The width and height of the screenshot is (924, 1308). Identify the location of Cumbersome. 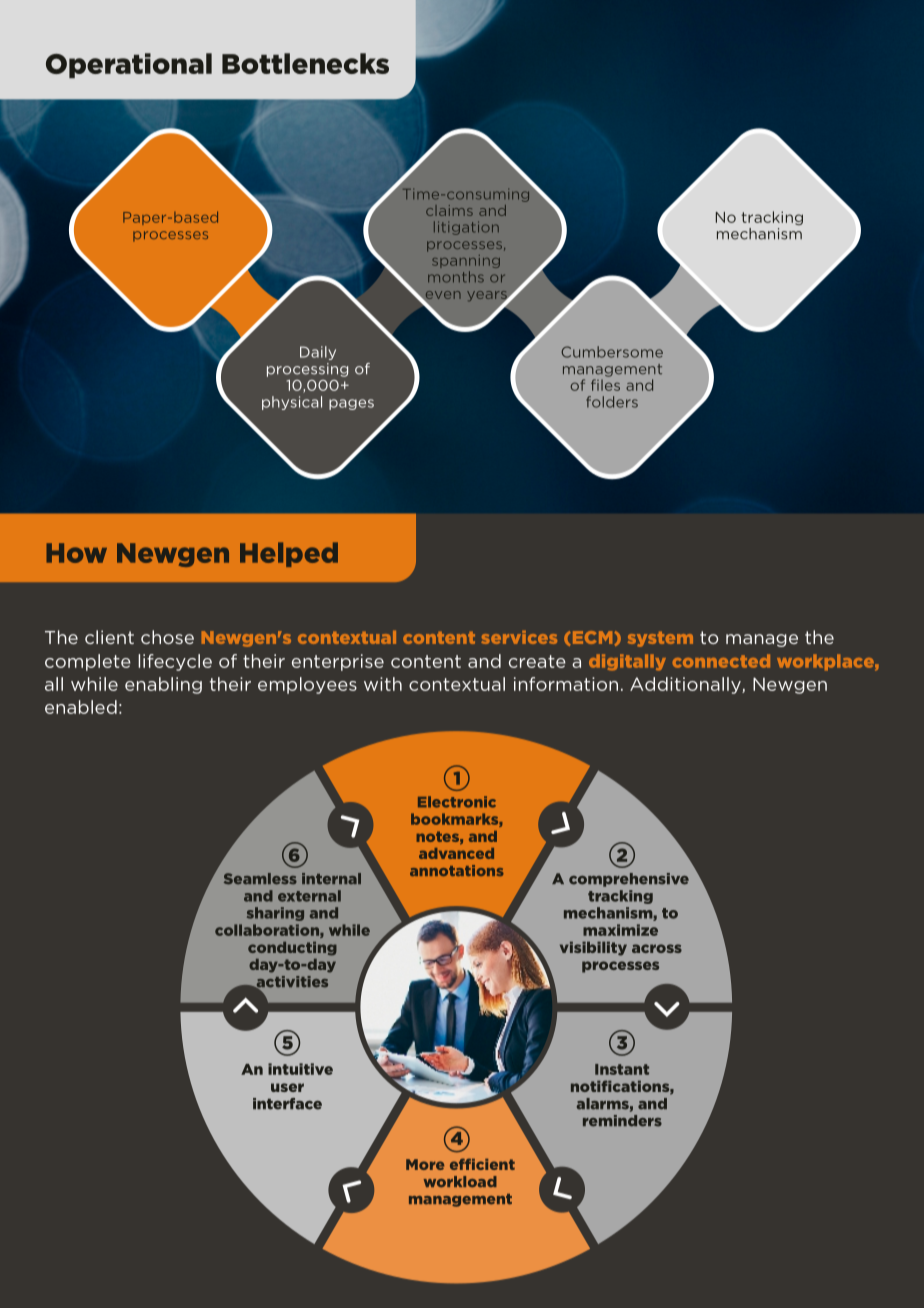
(612, 352).
